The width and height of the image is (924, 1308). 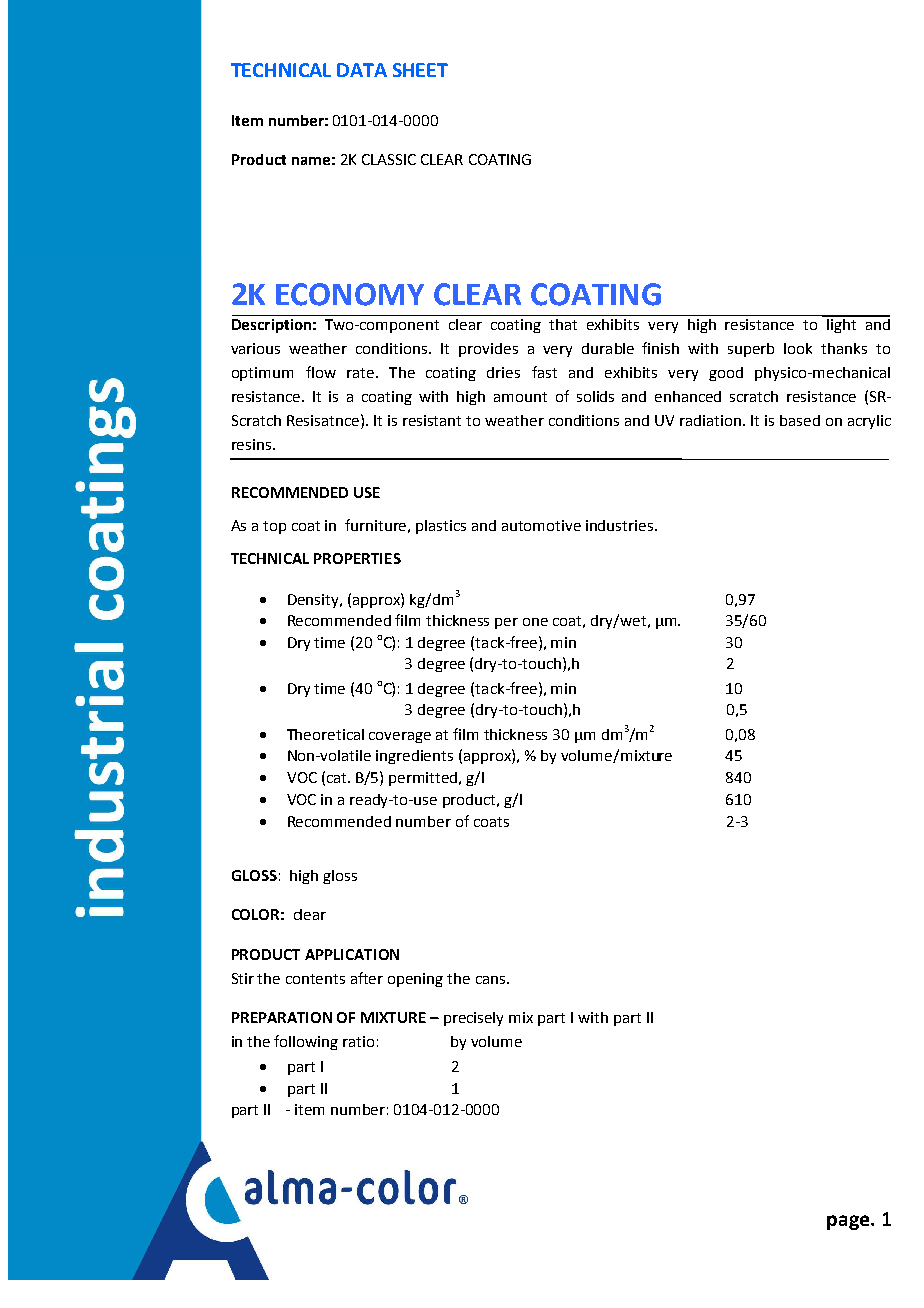 I want to click on light, so click(x=842, y=324).
